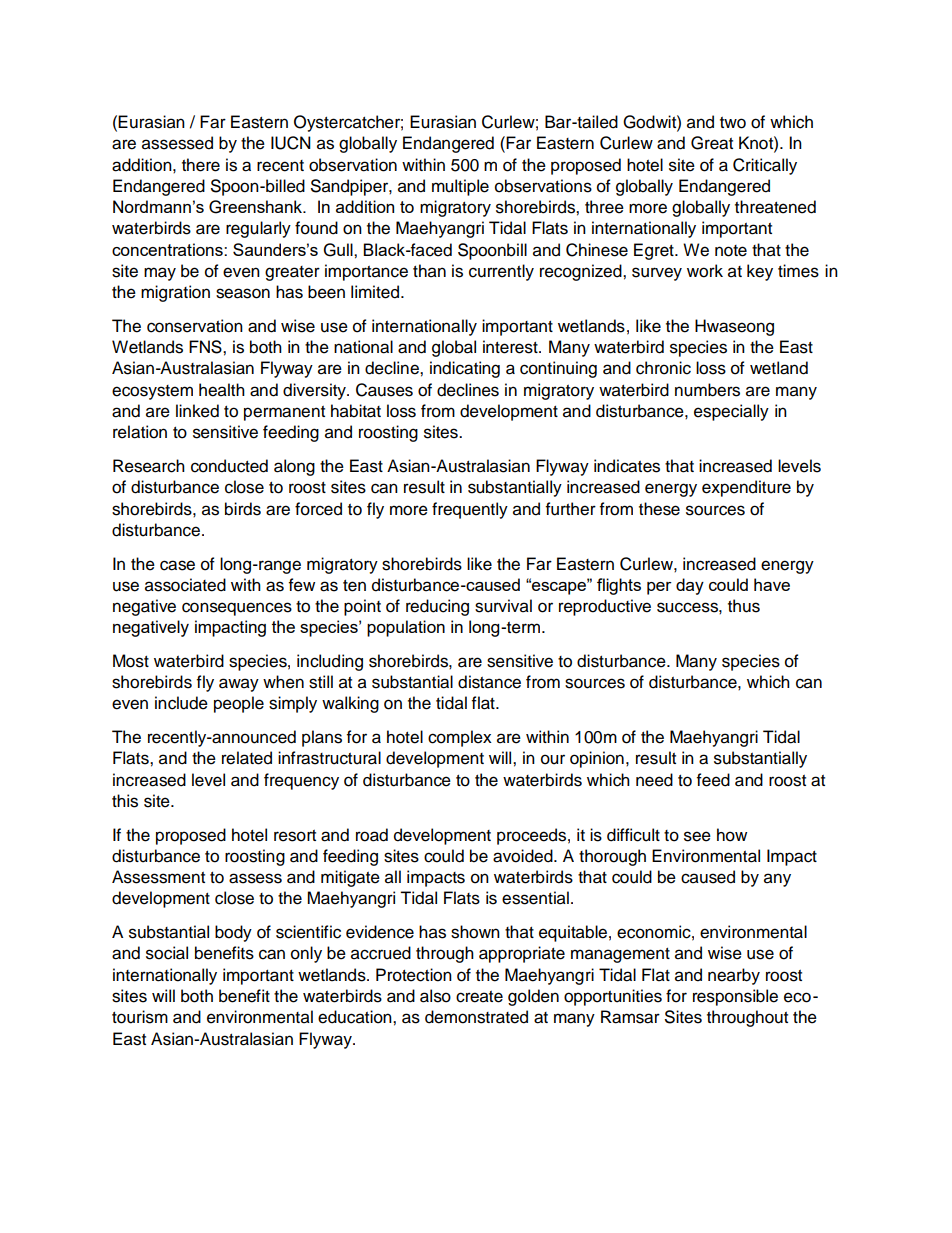 This image has width=952, height=1233. What do you see at coordinates (177, 565) in the image?
I see `case` at bounding box center [177, 565].
